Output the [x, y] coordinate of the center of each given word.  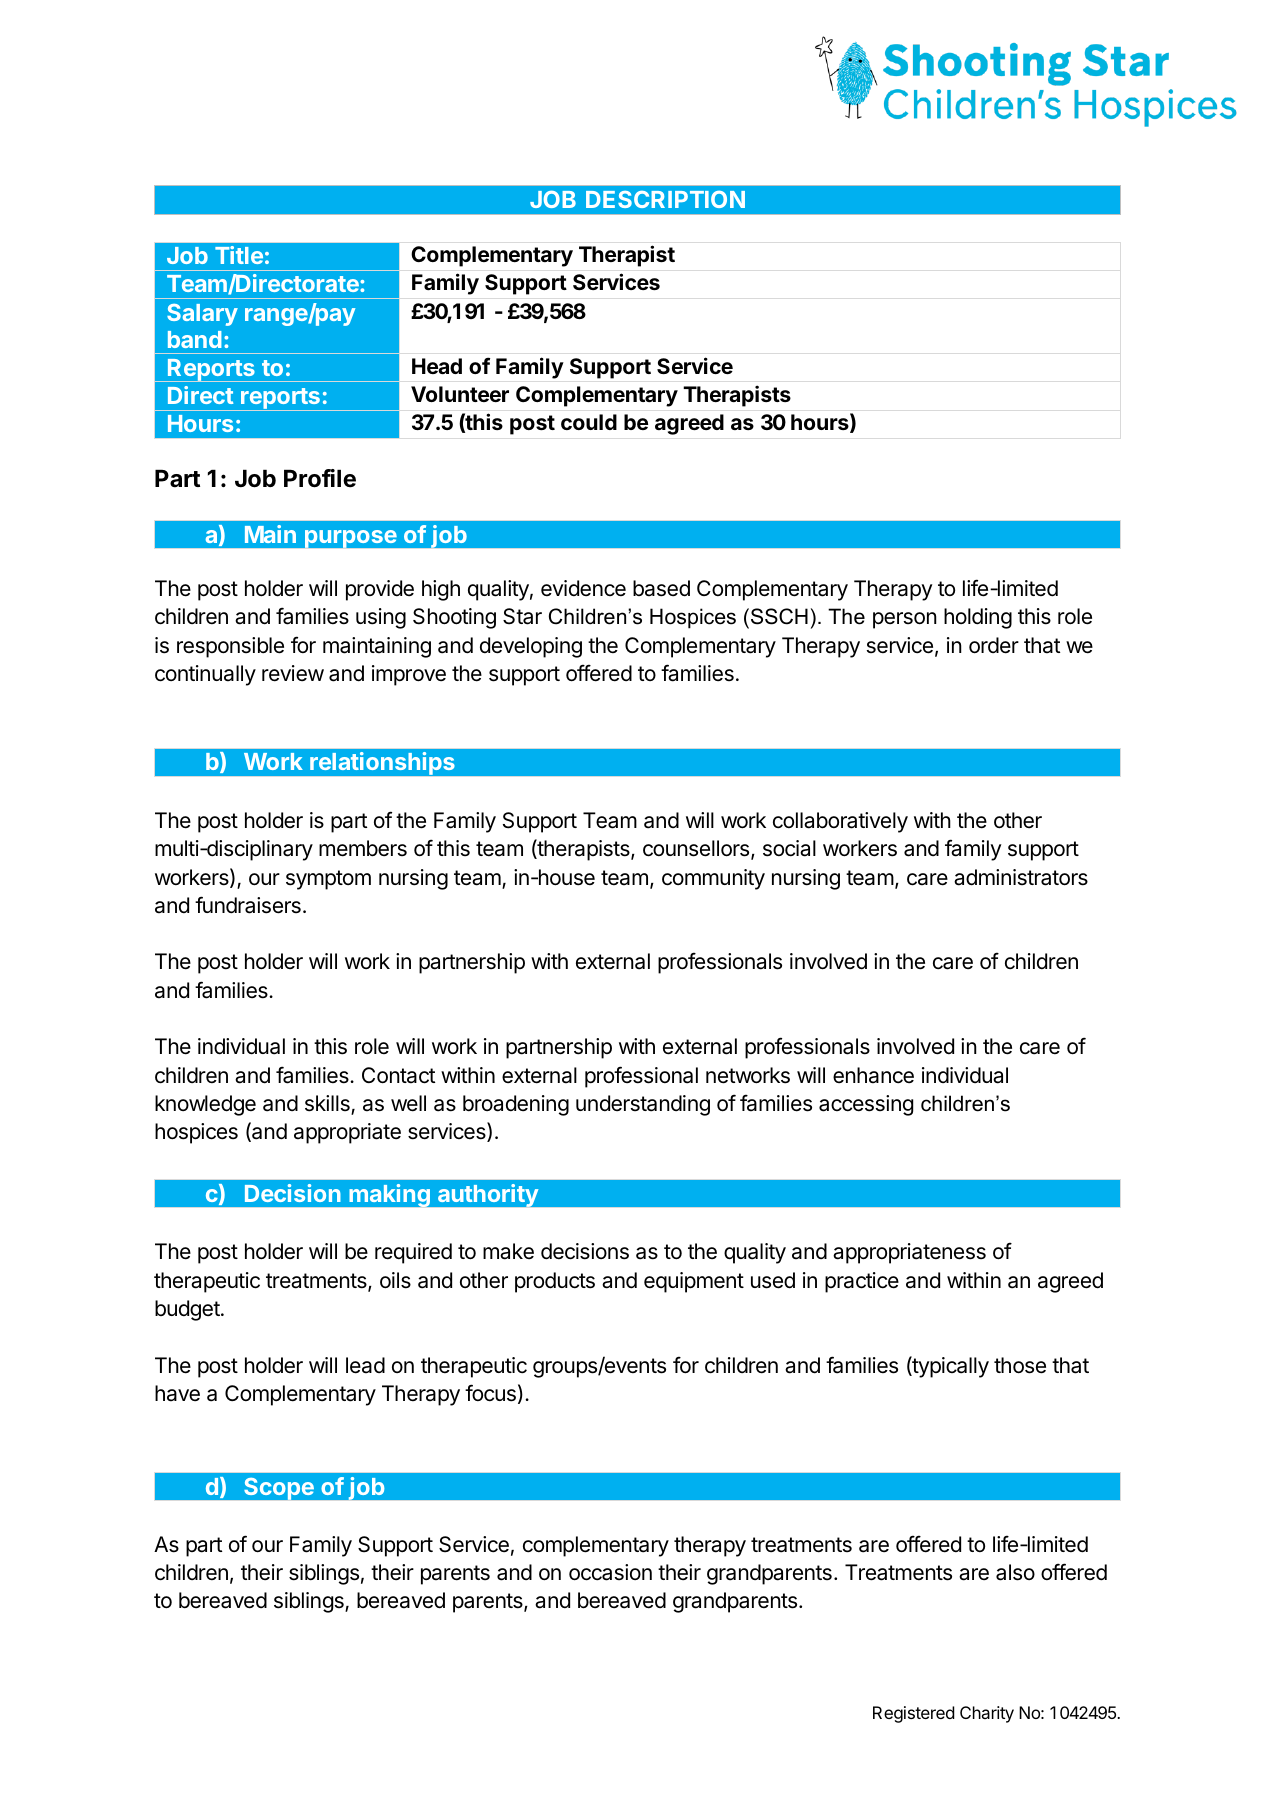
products [555, 1282]
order [994, 645]
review [293, 673]
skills [328, 1104]
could [589, 422]
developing [531, 647]
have [177, 1393]
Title [239, 255]
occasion [610, 1572]
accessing [866, 1105]
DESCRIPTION [665, 199]
